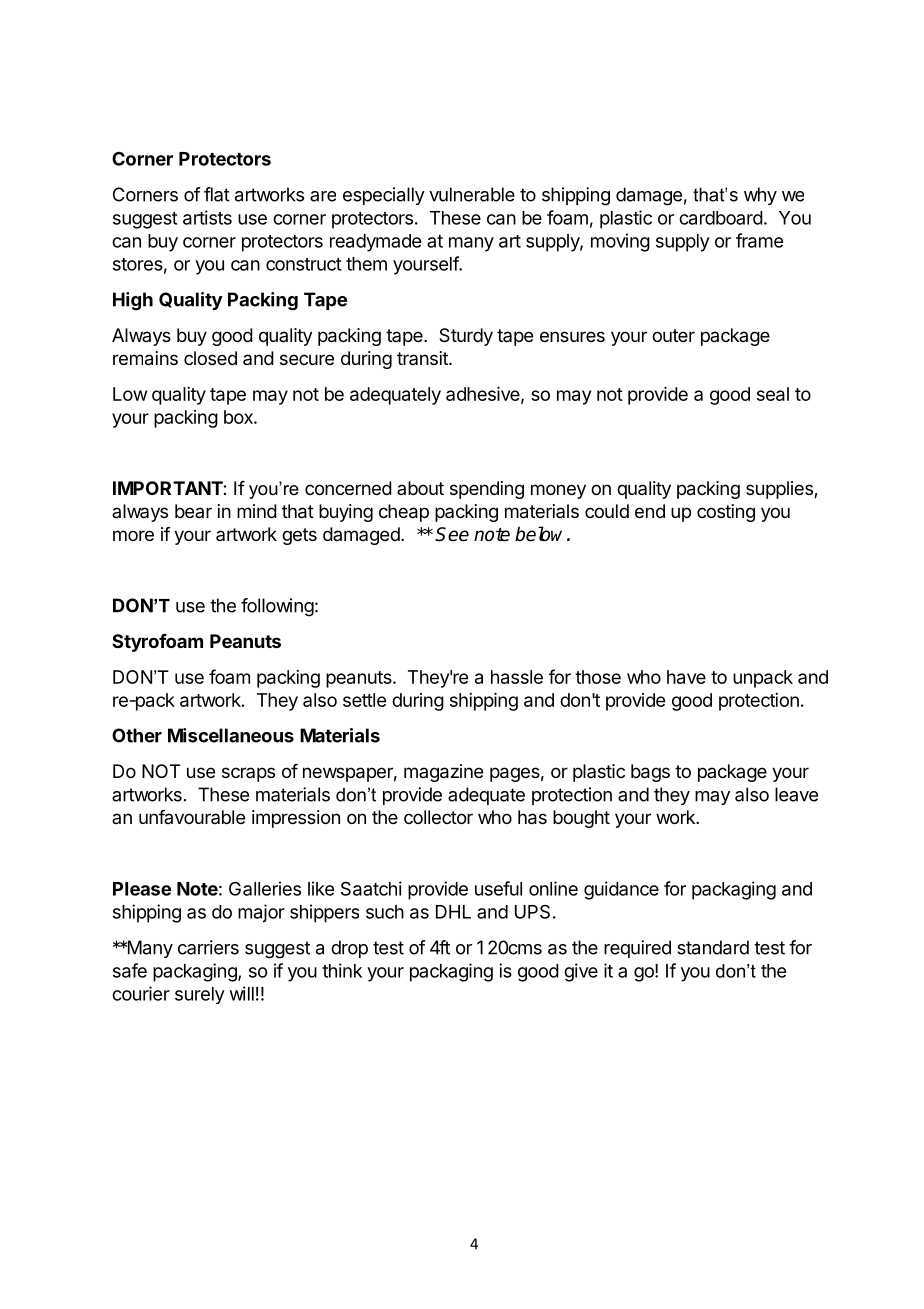  Describe the element at coordinates (472, 194) in the image. I see `vulnerable` at that location.
